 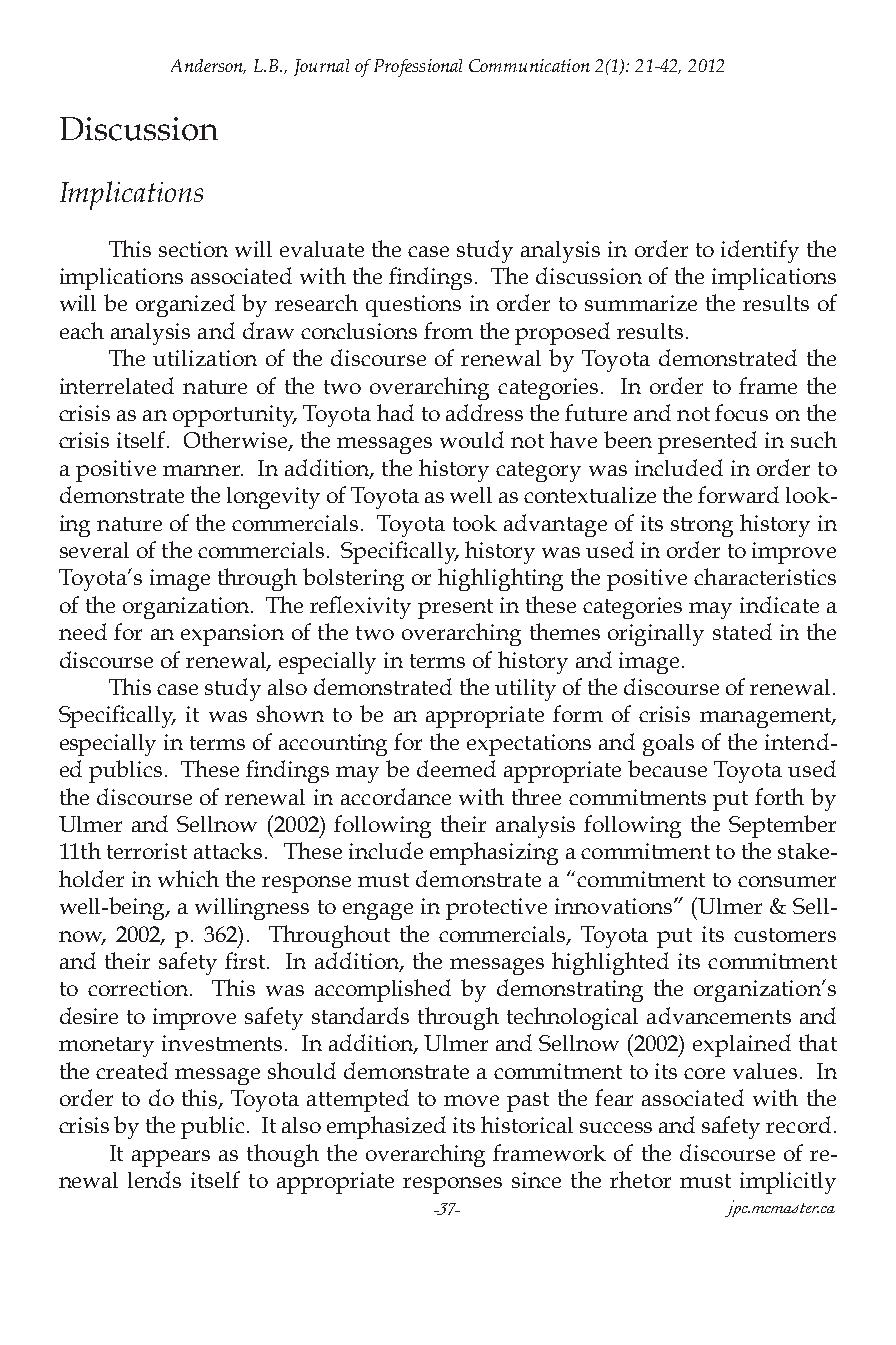 I want to click on manner, so click(x=203, y=470).
